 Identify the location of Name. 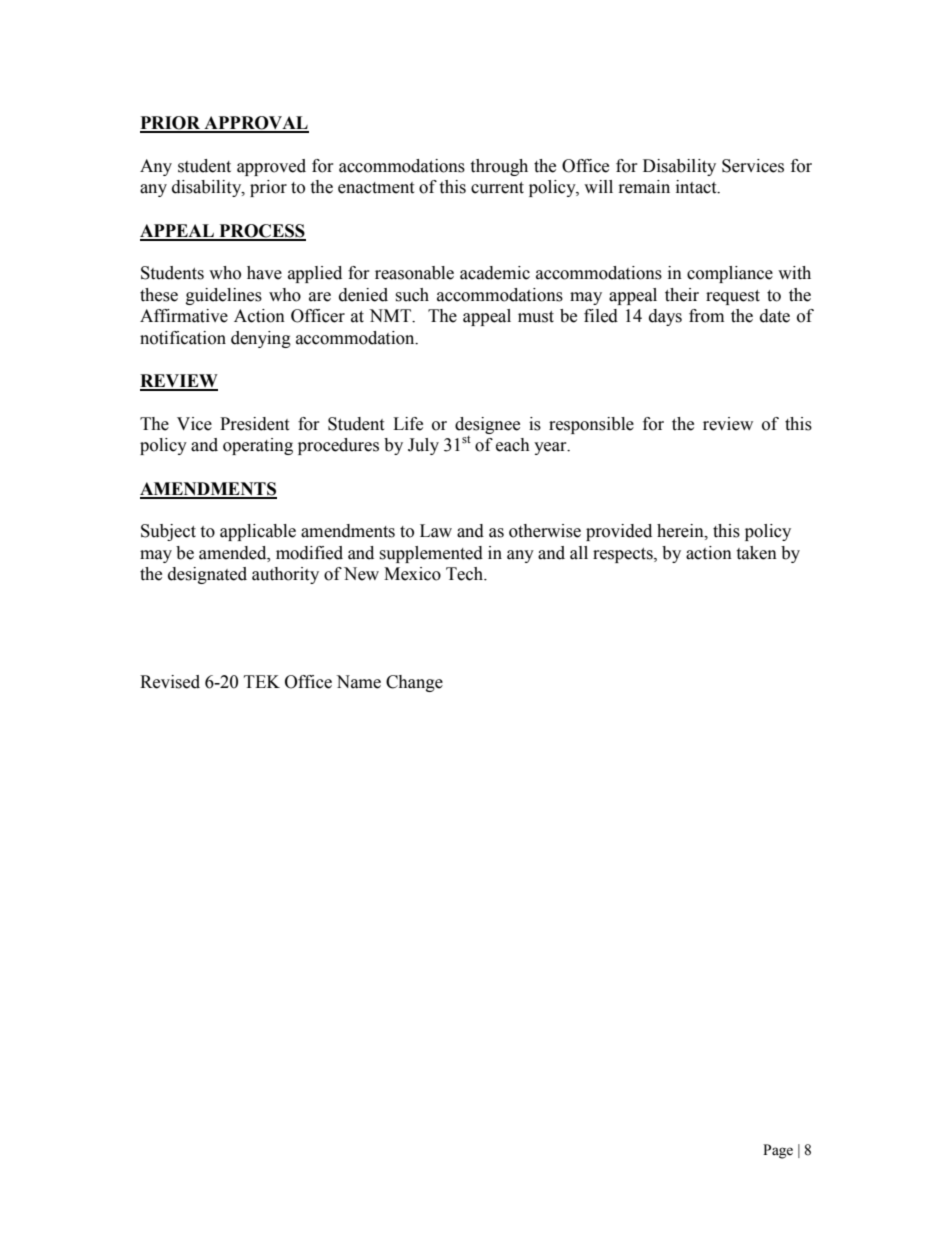
(358, 682).
